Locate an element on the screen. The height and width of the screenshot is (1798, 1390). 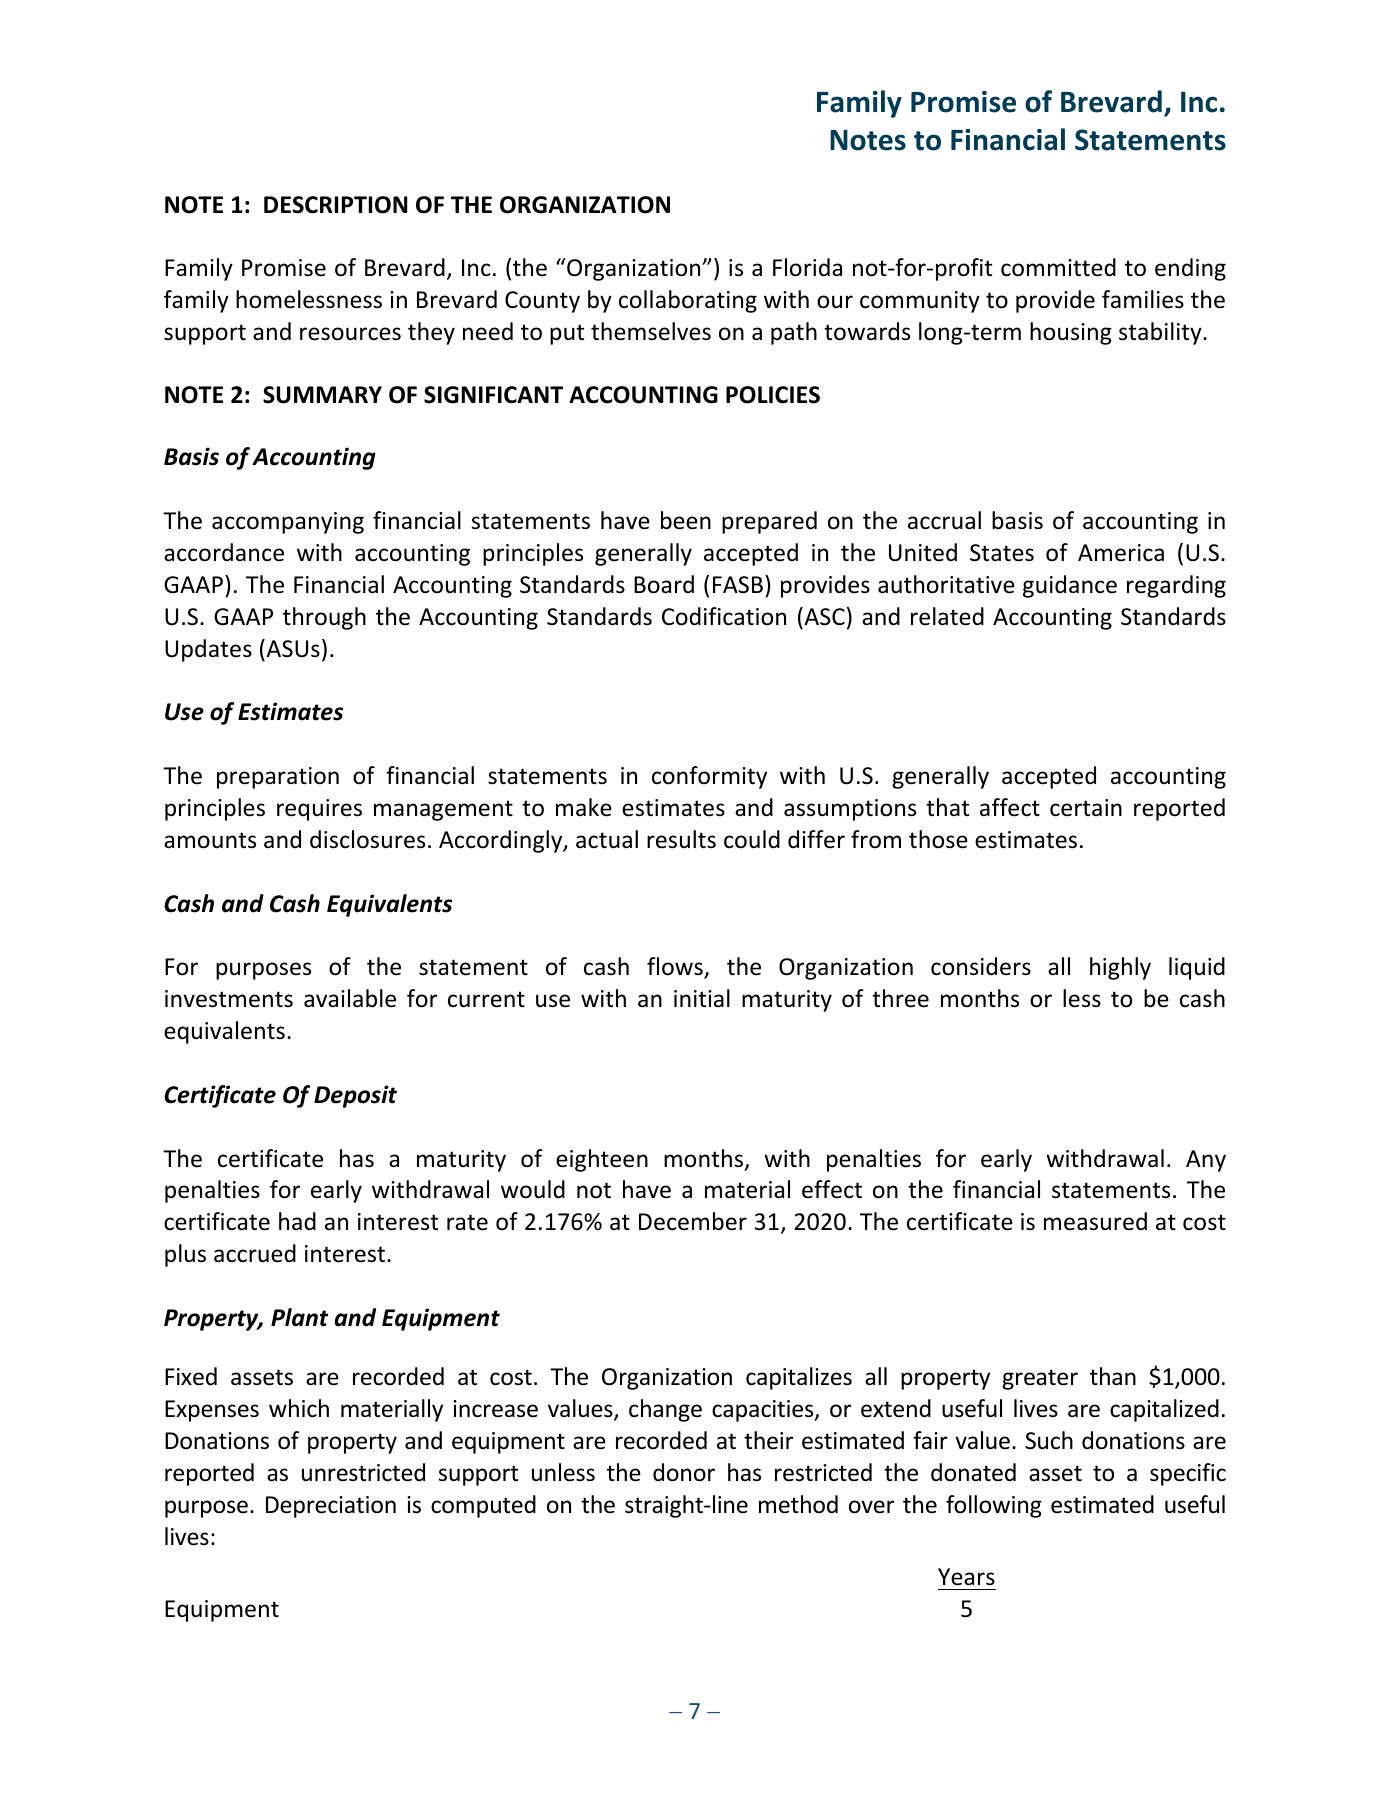
guidance is located at coordinates (1070, 586).
